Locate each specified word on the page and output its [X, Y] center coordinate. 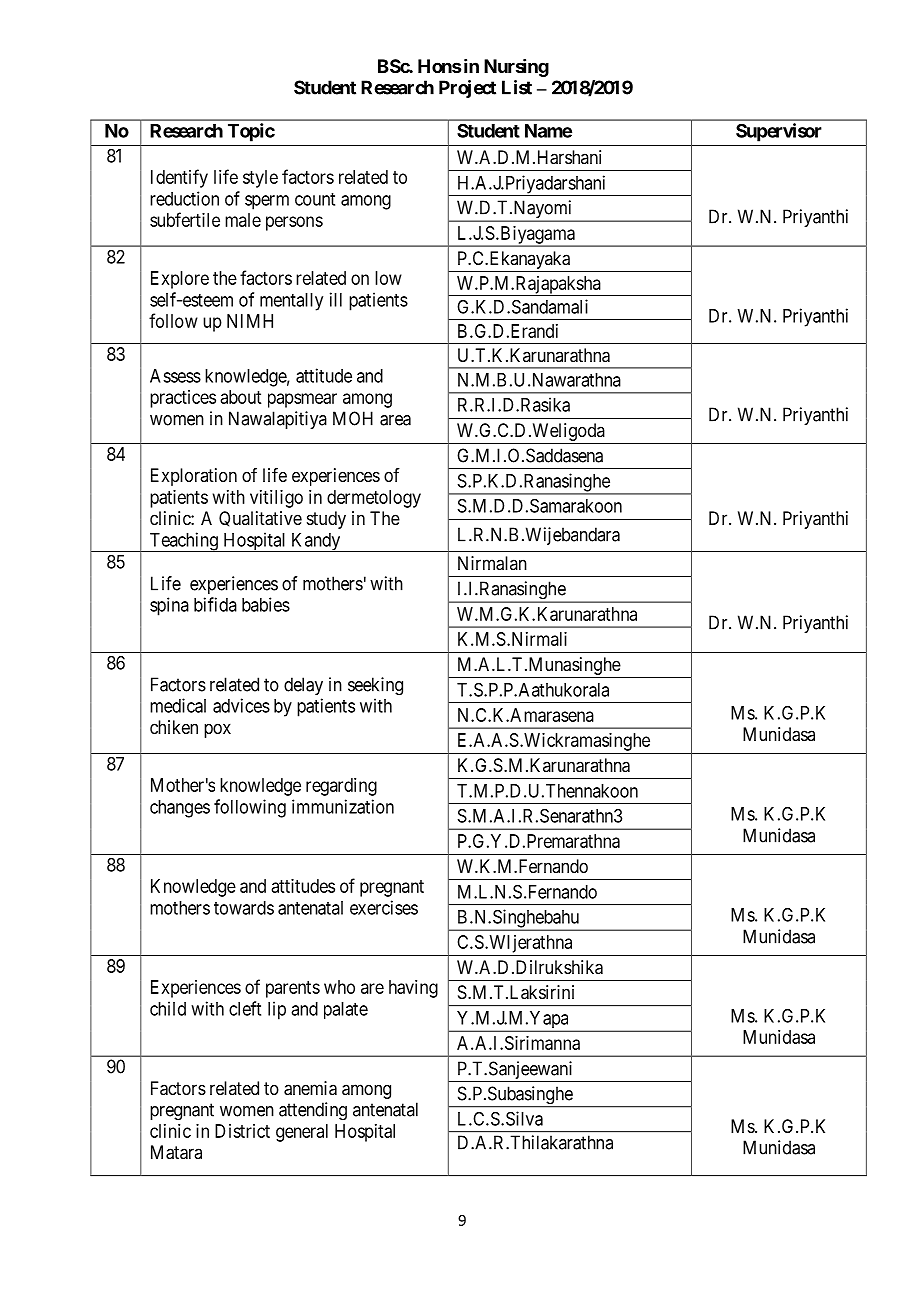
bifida [215, 604]
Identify [179, 178]
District [242, 1131]
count [315, 199]
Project [467, 89]
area [395, 420]
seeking [375, 686]
